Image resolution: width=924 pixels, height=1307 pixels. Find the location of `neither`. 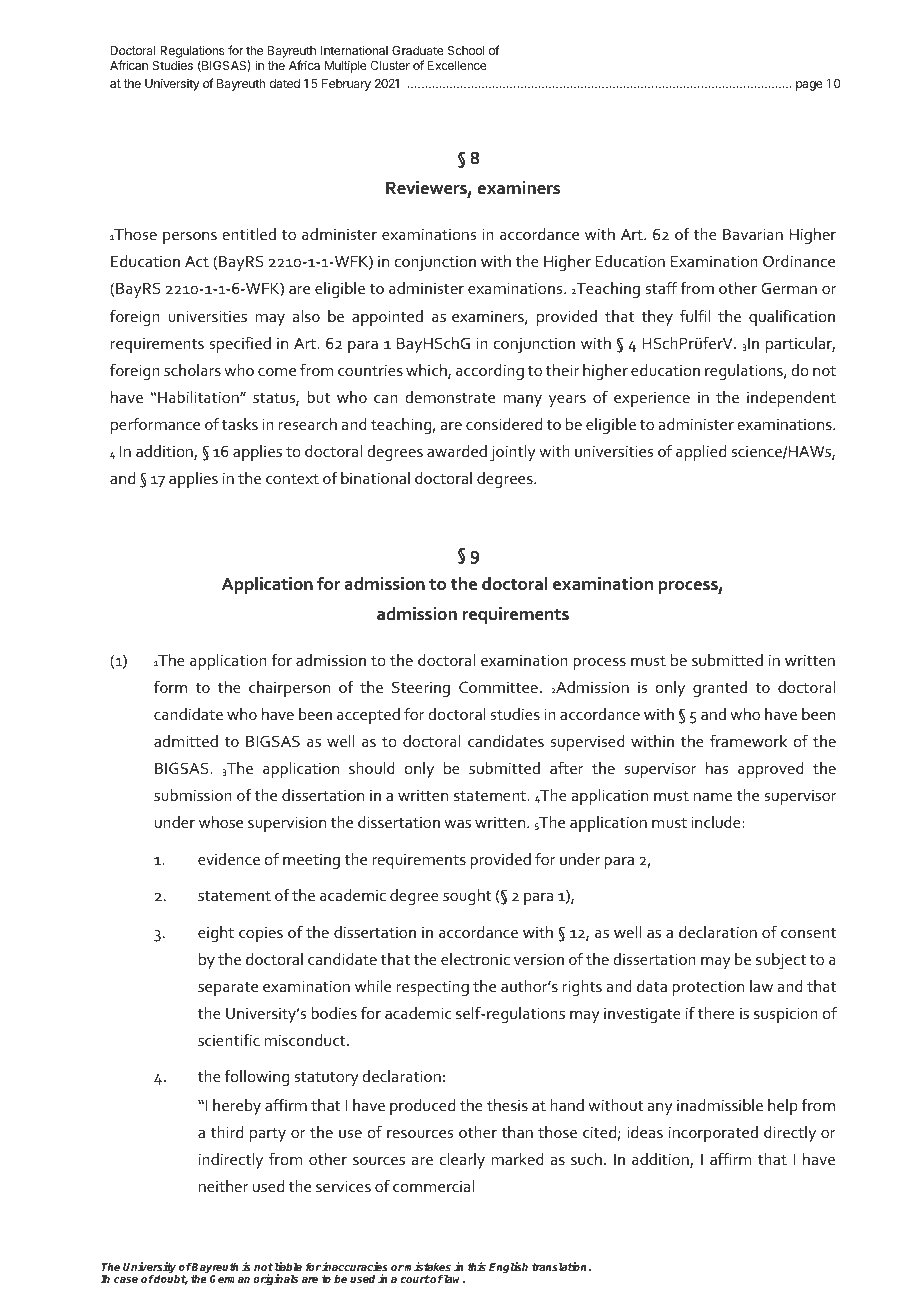

neither is located at coordinates (224, 1186).
